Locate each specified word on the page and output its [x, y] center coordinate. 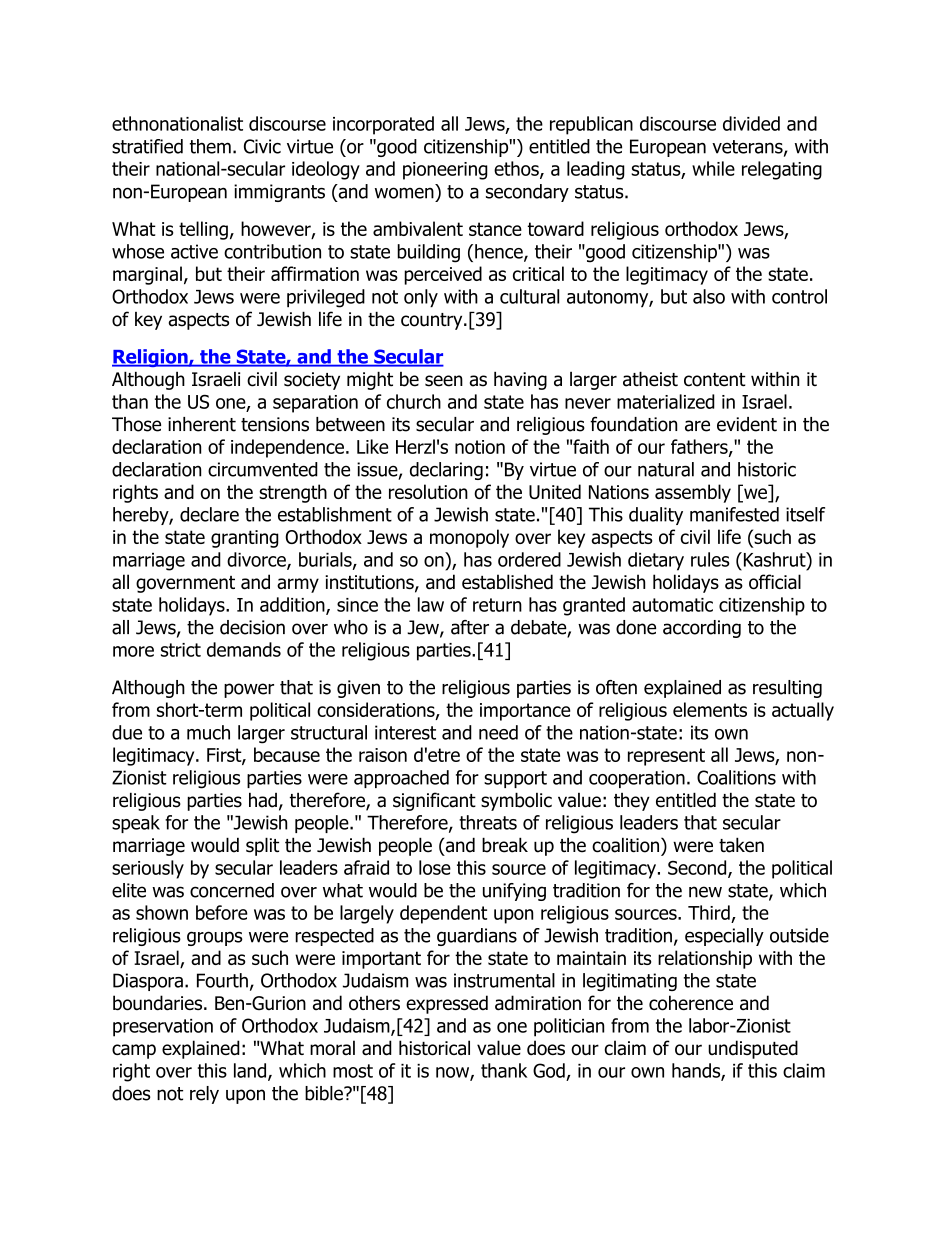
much [208, 732]
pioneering [445, 171]
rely [204, 1095]
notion [480, 447]
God [549, 1070]
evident [747, 424]
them [210, 146]
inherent [202, 424]
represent [666, 757]
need [498, 732]
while [713, 168]
